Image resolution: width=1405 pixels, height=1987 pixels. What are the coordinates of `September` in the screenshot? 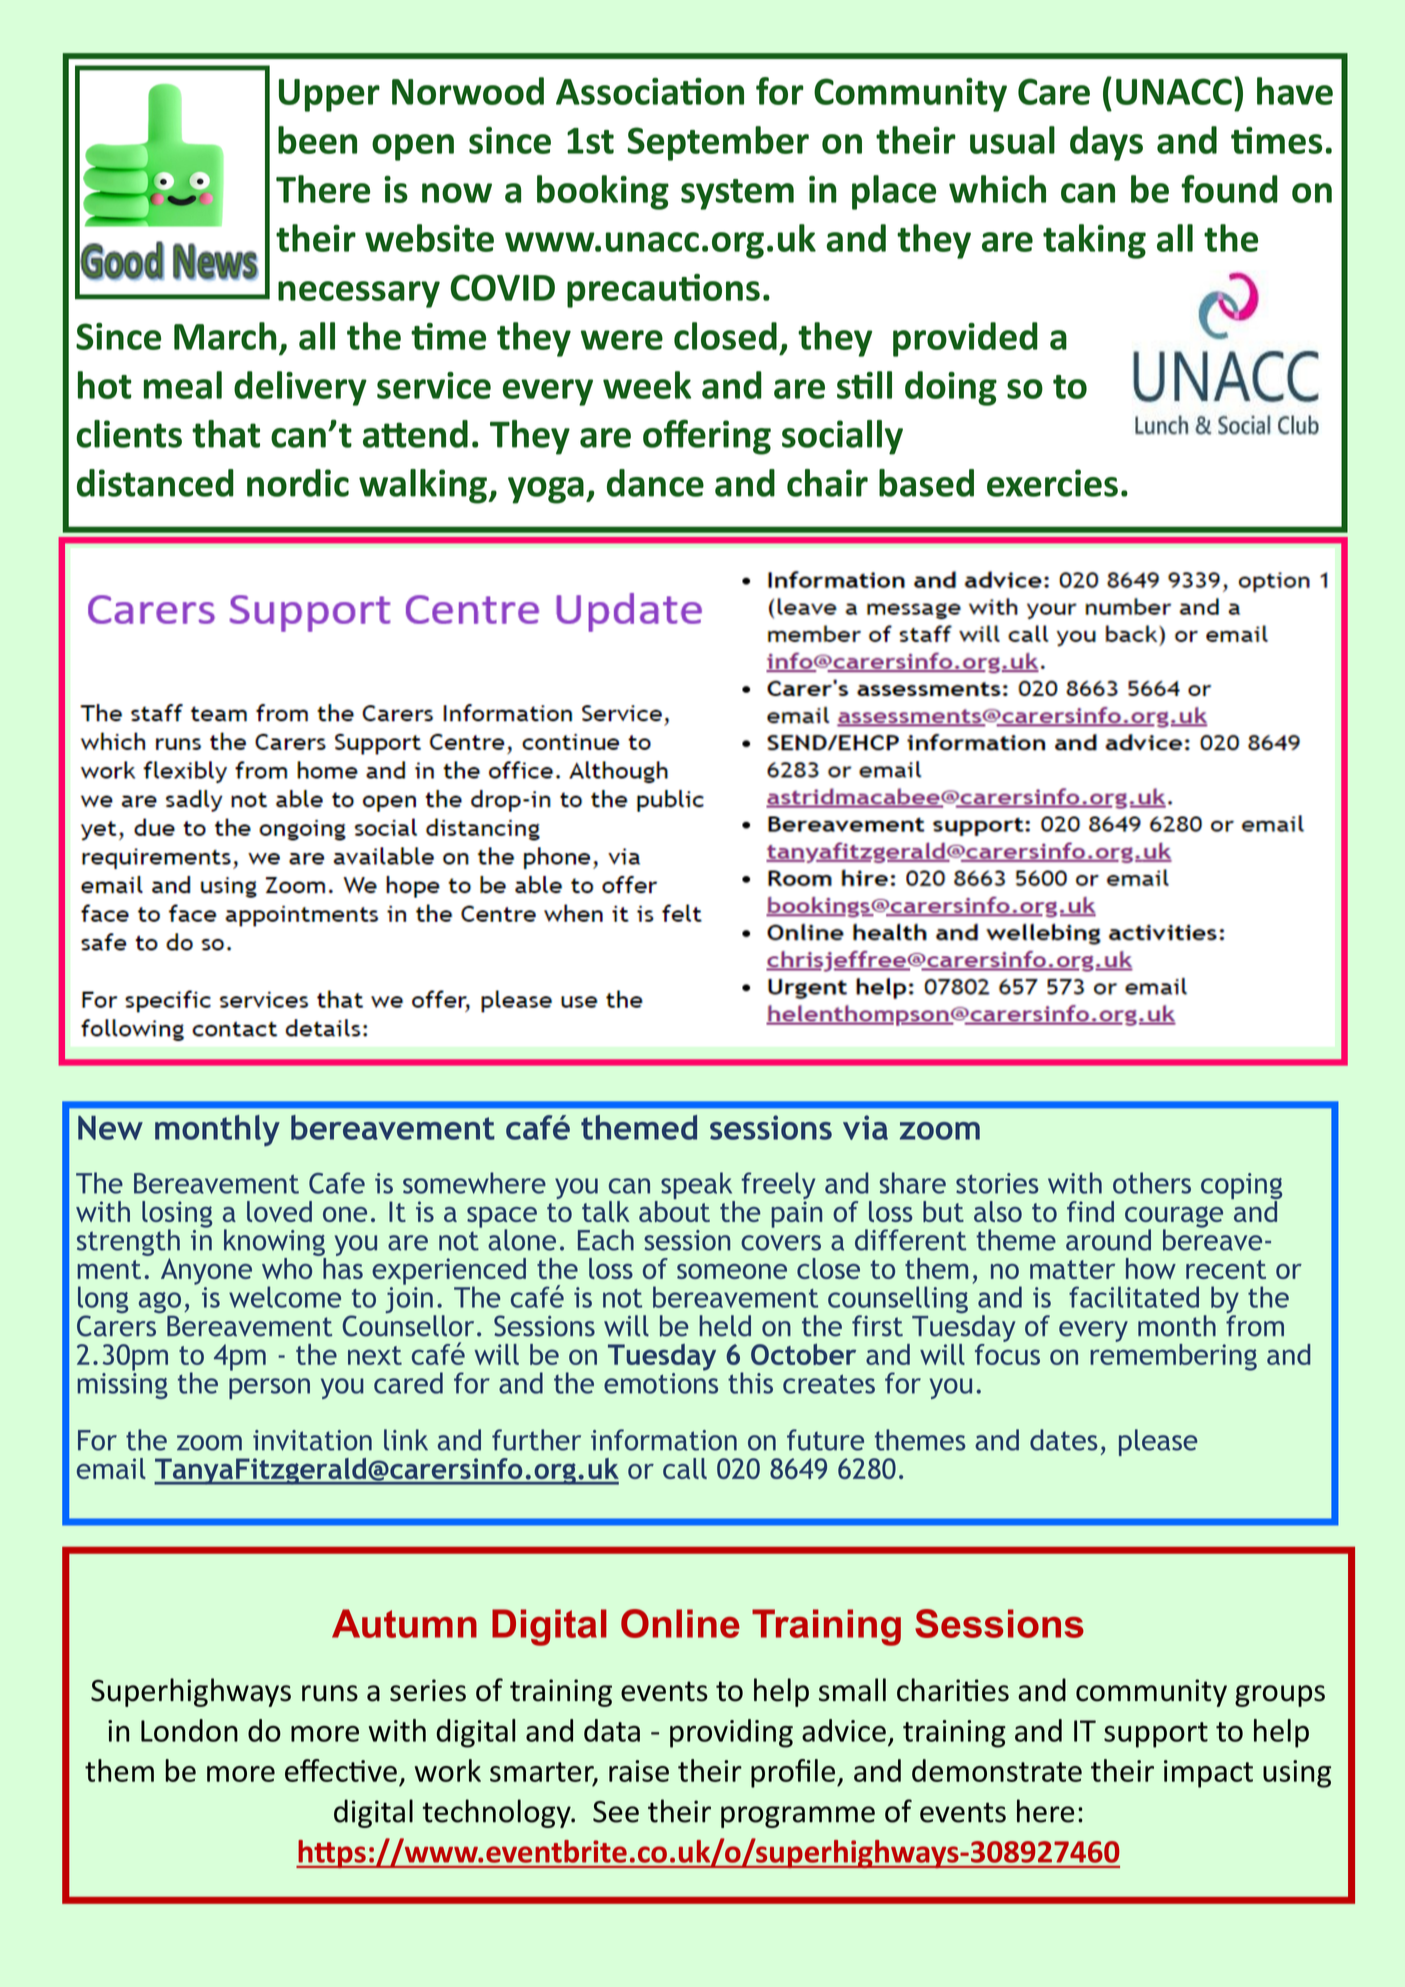 It's located at (718, 143).
